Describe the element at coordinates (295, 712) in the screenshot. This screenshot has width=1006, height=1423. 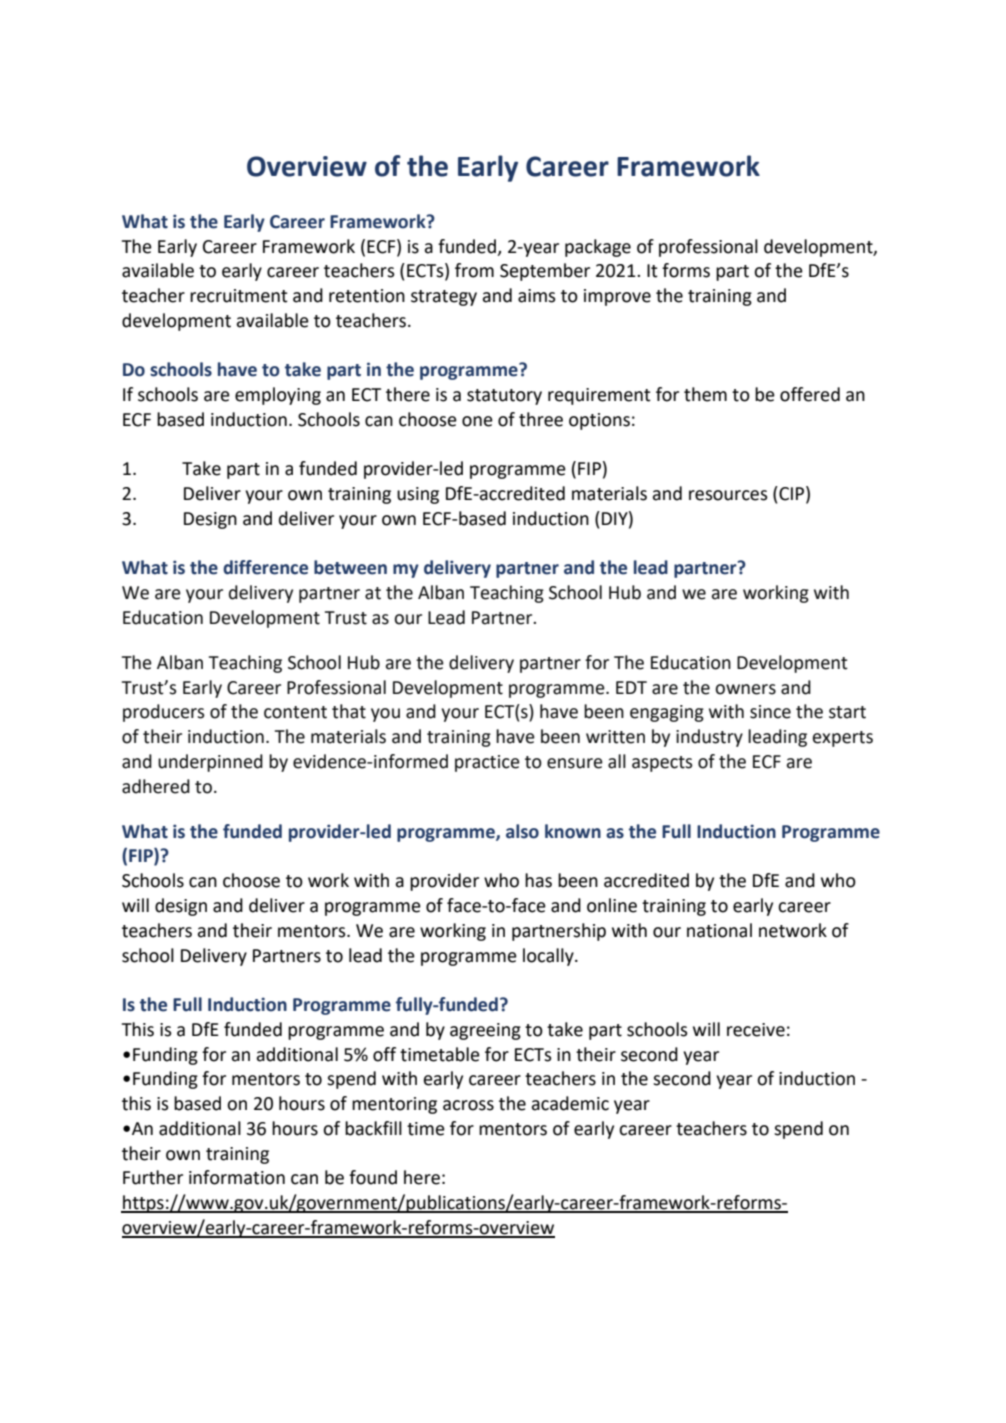
I see `content` at that location.
